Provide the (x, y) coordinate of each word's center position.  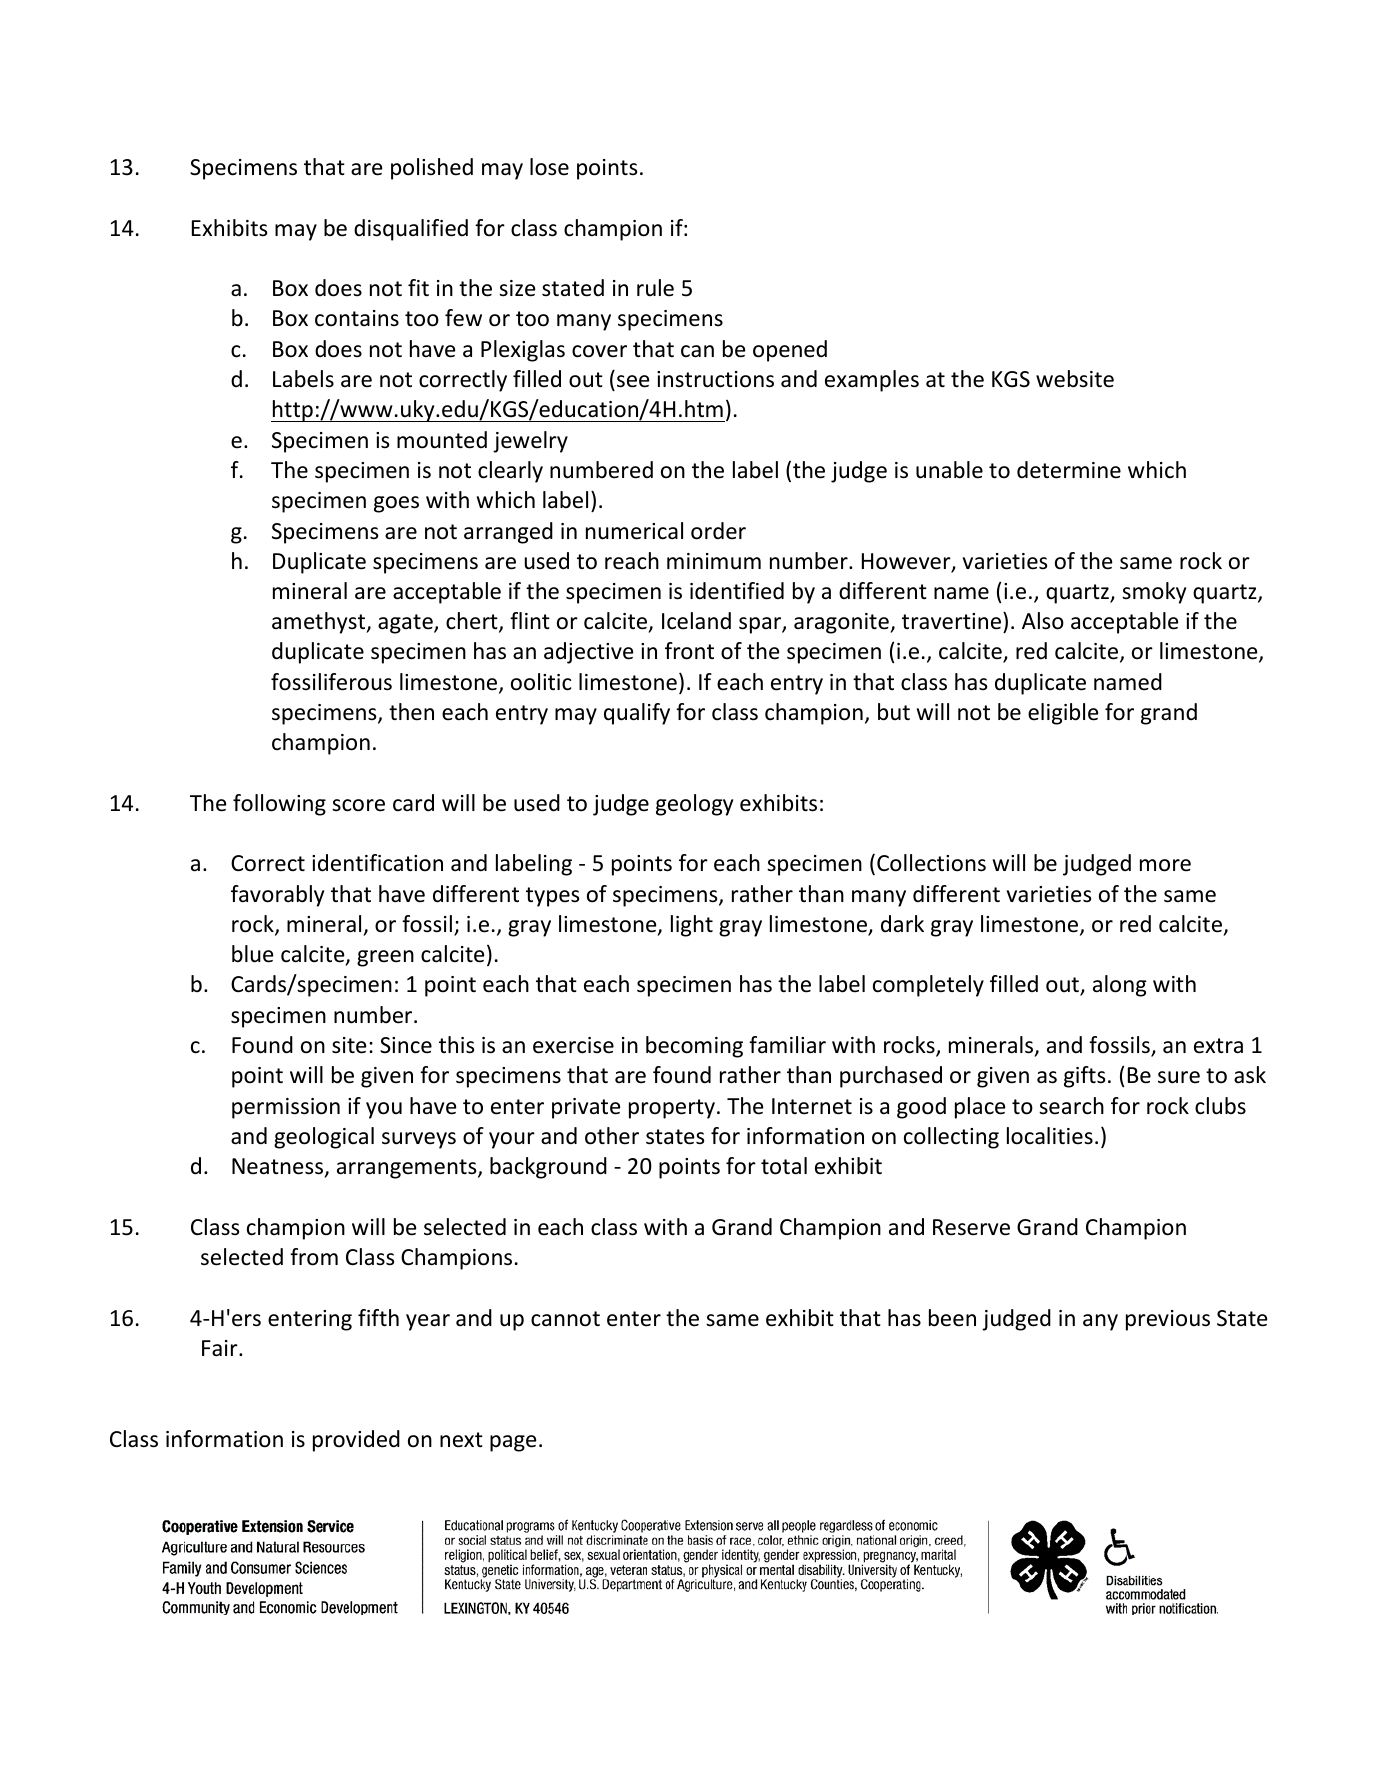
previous (1168, 1320)
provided (356, 1441)
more (1165, 865)
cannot (565, 1319)
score (358, 805)
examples (872, 381)
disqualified (411, 230)
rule (655, 288)
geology (694, 805)
